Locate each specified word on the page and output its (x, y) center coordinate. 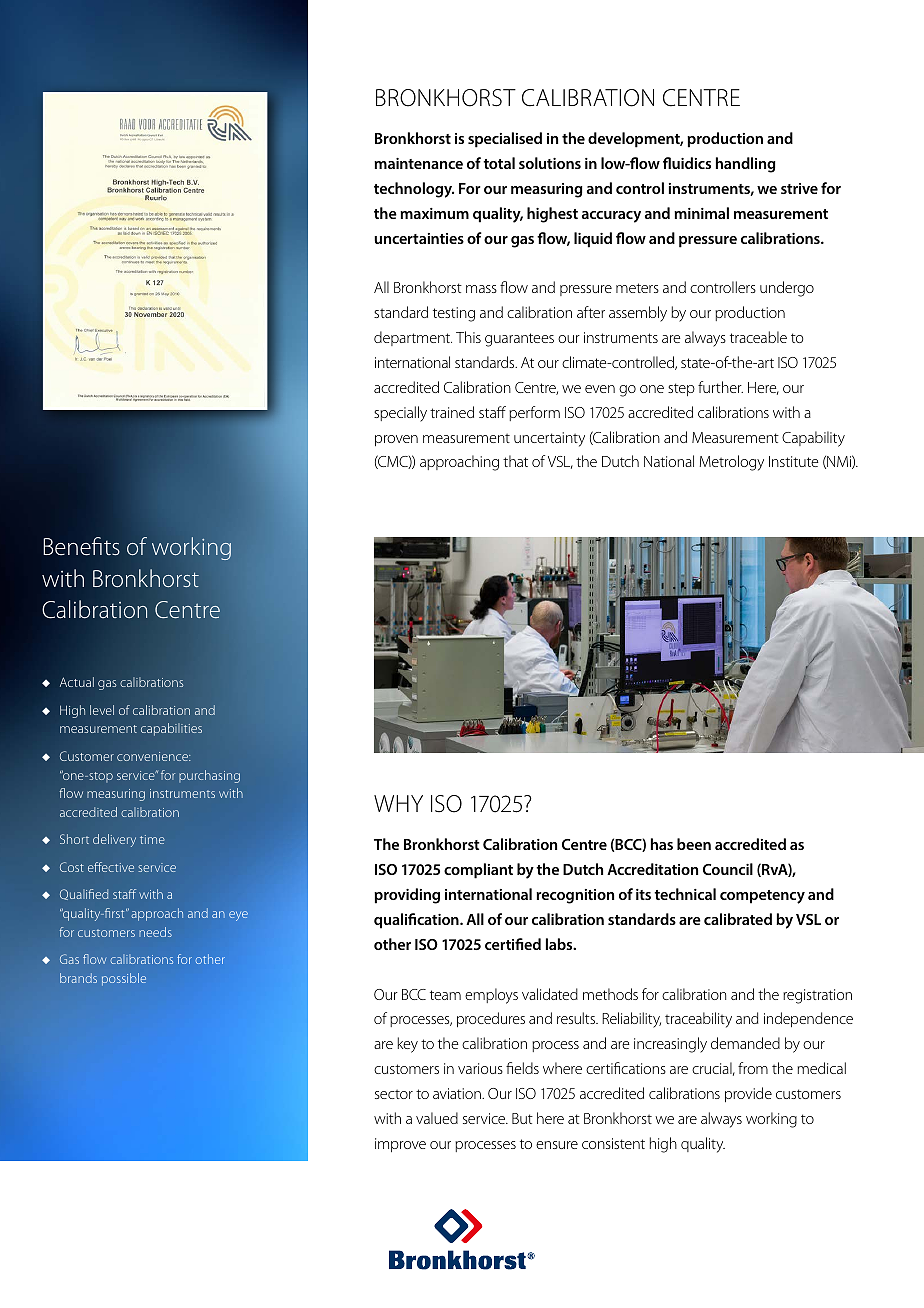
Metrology (732, 463)
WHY (398, 803)
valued (437, 1118)
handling (746, 165)
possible (124, 979)
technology (414, 190)
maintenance (418, 163)
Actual (77, 682)
